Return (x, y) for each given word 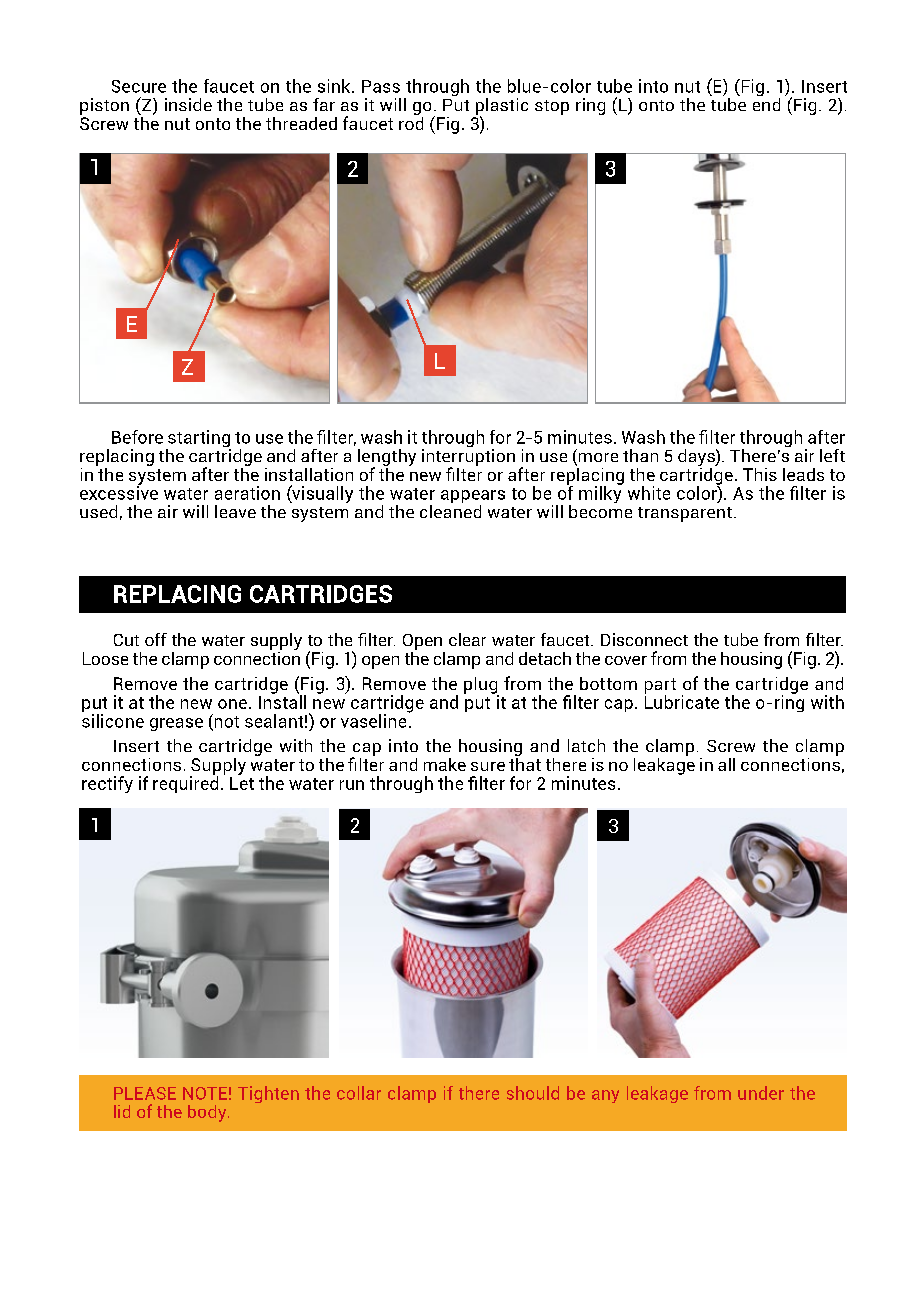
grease (176, 724)
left (832, 455)
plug (481, 686)
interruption (468, 457)
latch (586, 745)
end (766, 103)
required (185, 783)
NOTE (205, 1093)
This (760, 474)
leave (235, 511)
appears (473, 498)
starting (198, 440)
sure (488, 766)
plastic (502, 107)
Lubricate (682, 701)
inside (188, 104)
